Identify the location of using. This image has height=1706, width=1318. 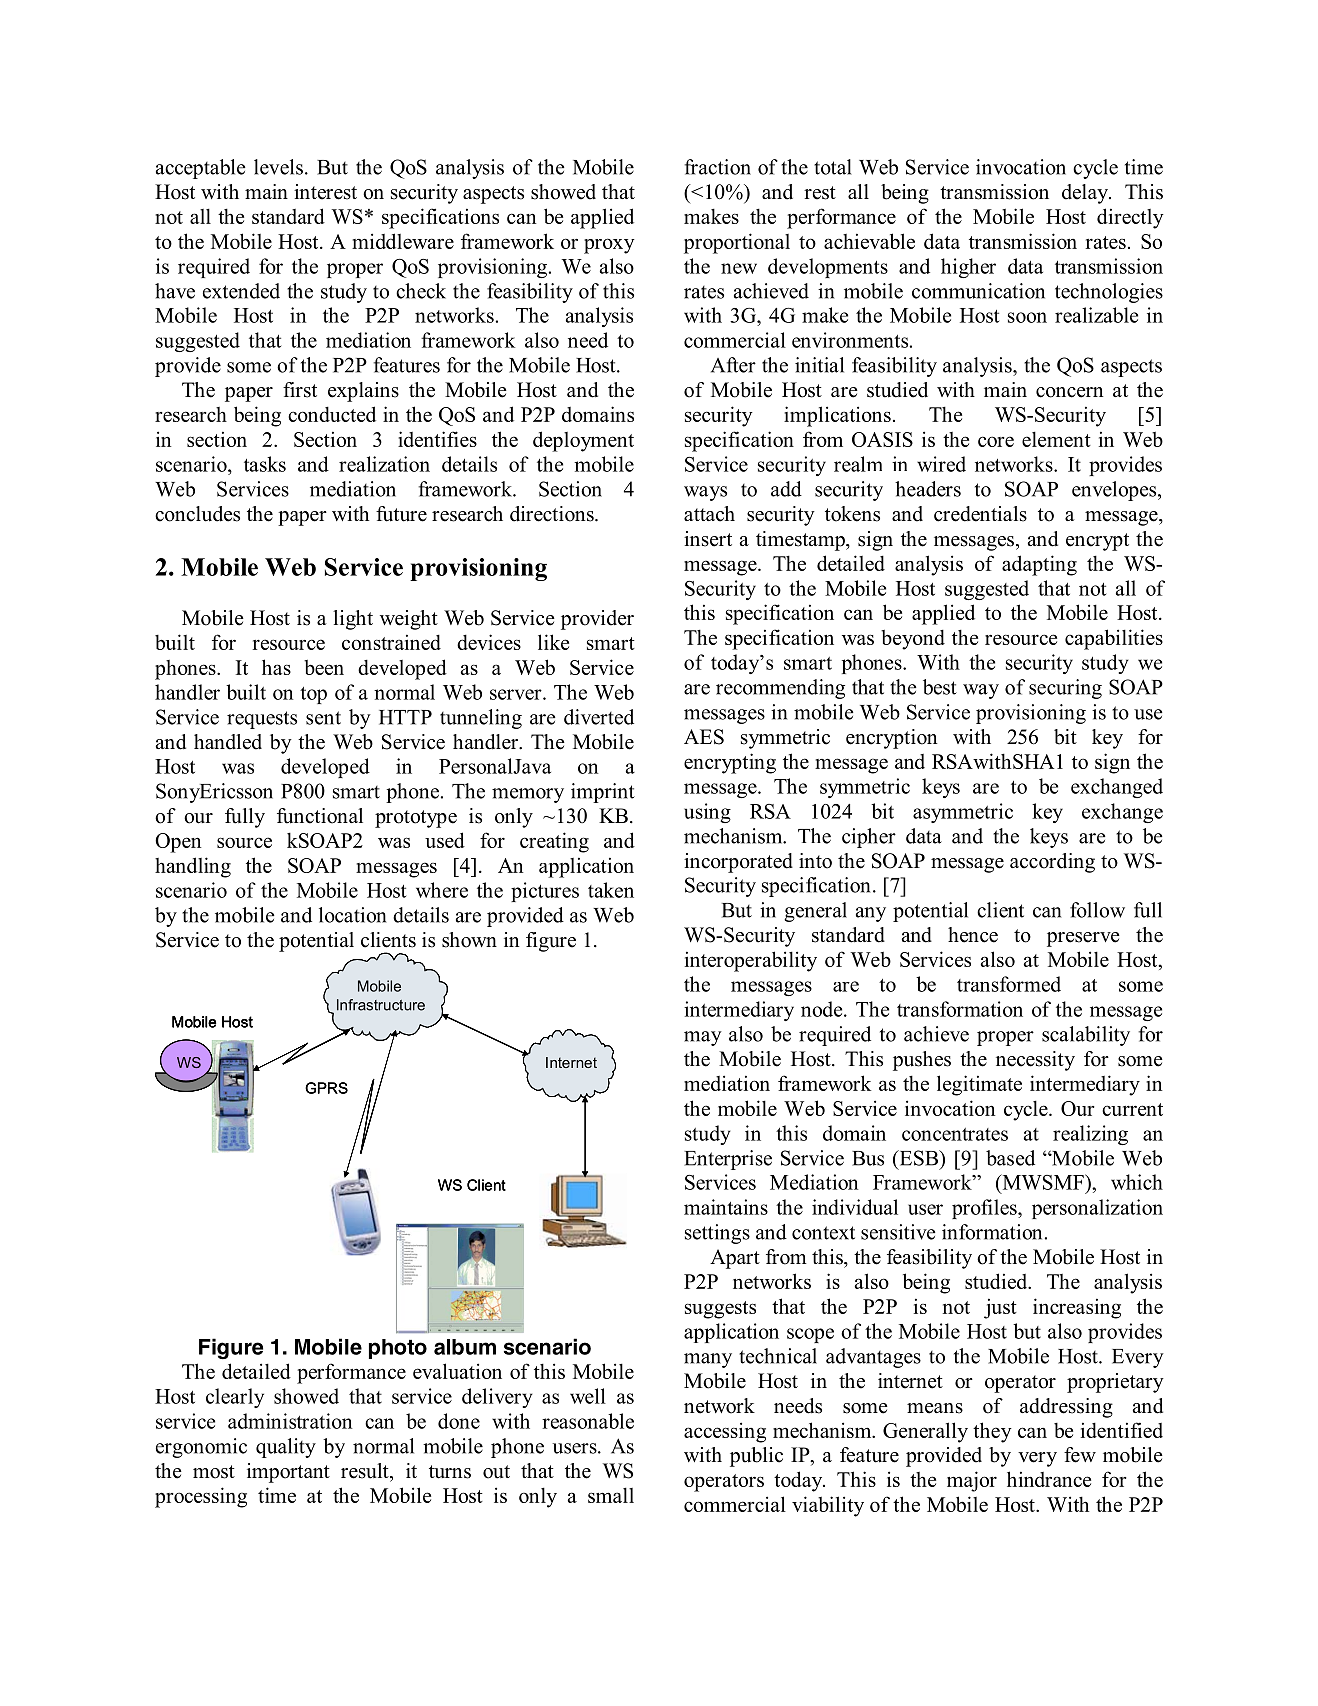
(707, 813).
